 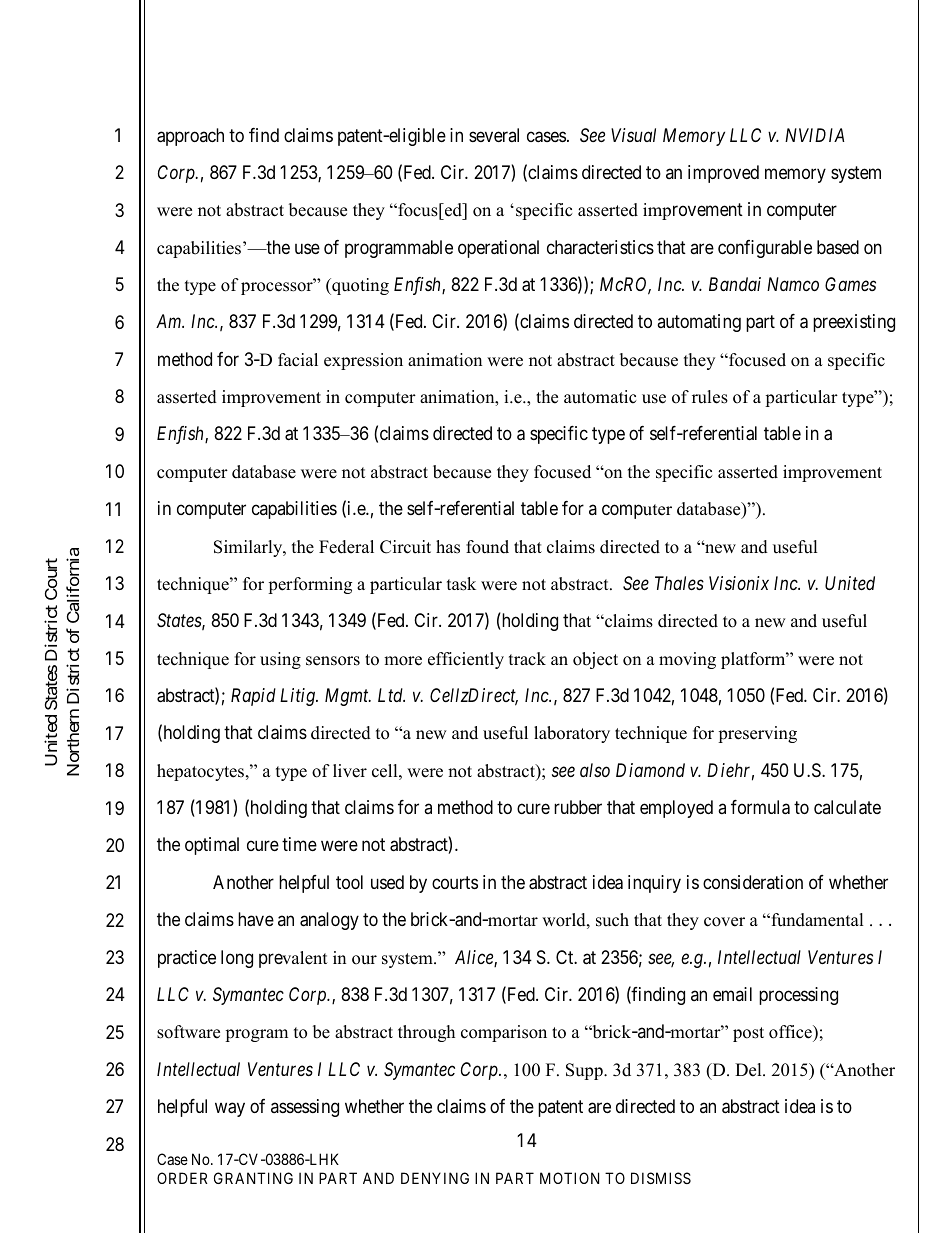 What do you see at coordinates (298, 360) in the image?
I see `facial` at bounding box center [298, 360].
